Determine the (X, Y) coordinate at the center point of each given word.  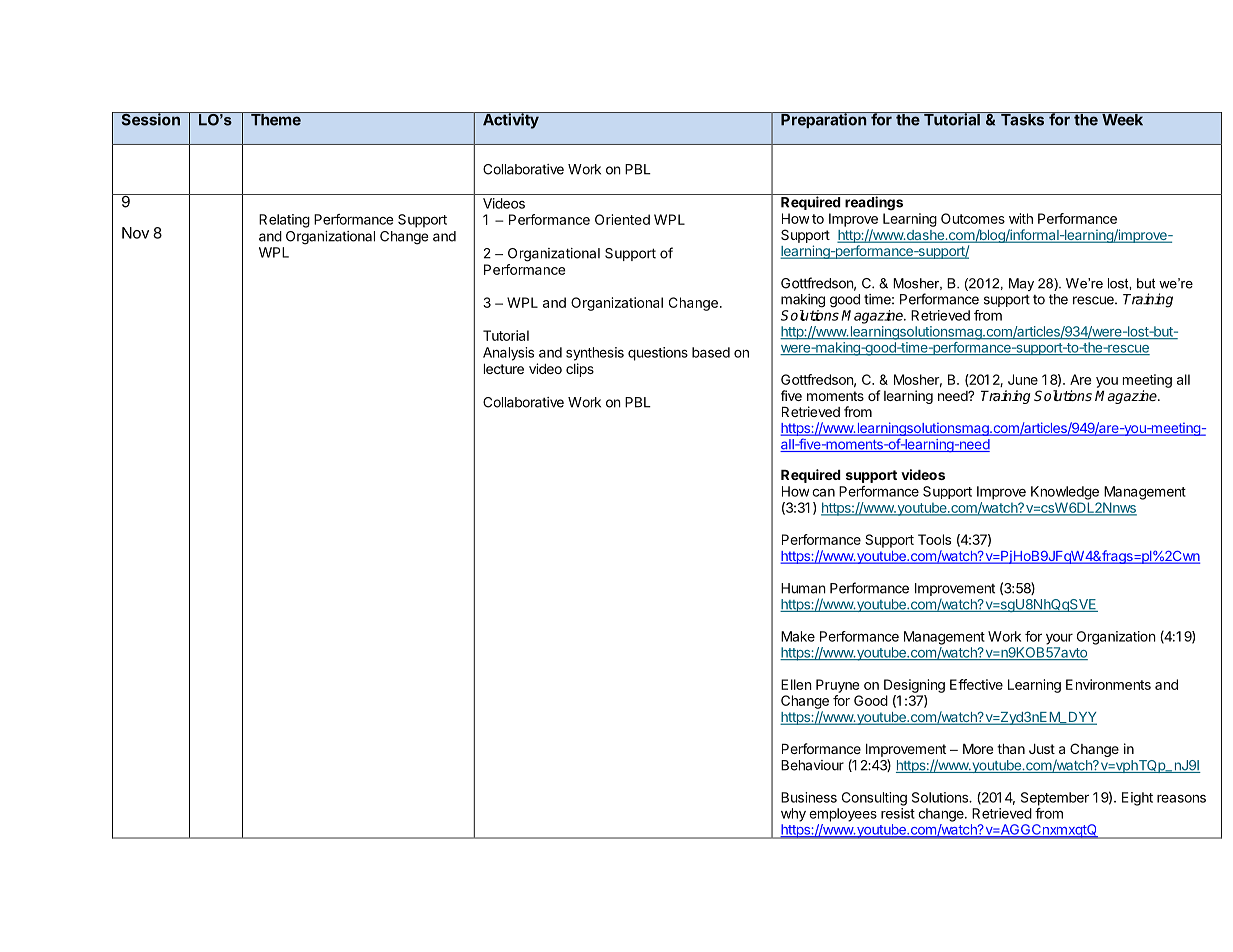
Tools (934, 539)
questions (658, 354)
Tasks (1023, 119)
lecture (504, 369)
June (1023, 379)
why (793, 815)
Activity (511, 120)
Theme (275, 119)
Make (798, 636)
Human (803, 588)
